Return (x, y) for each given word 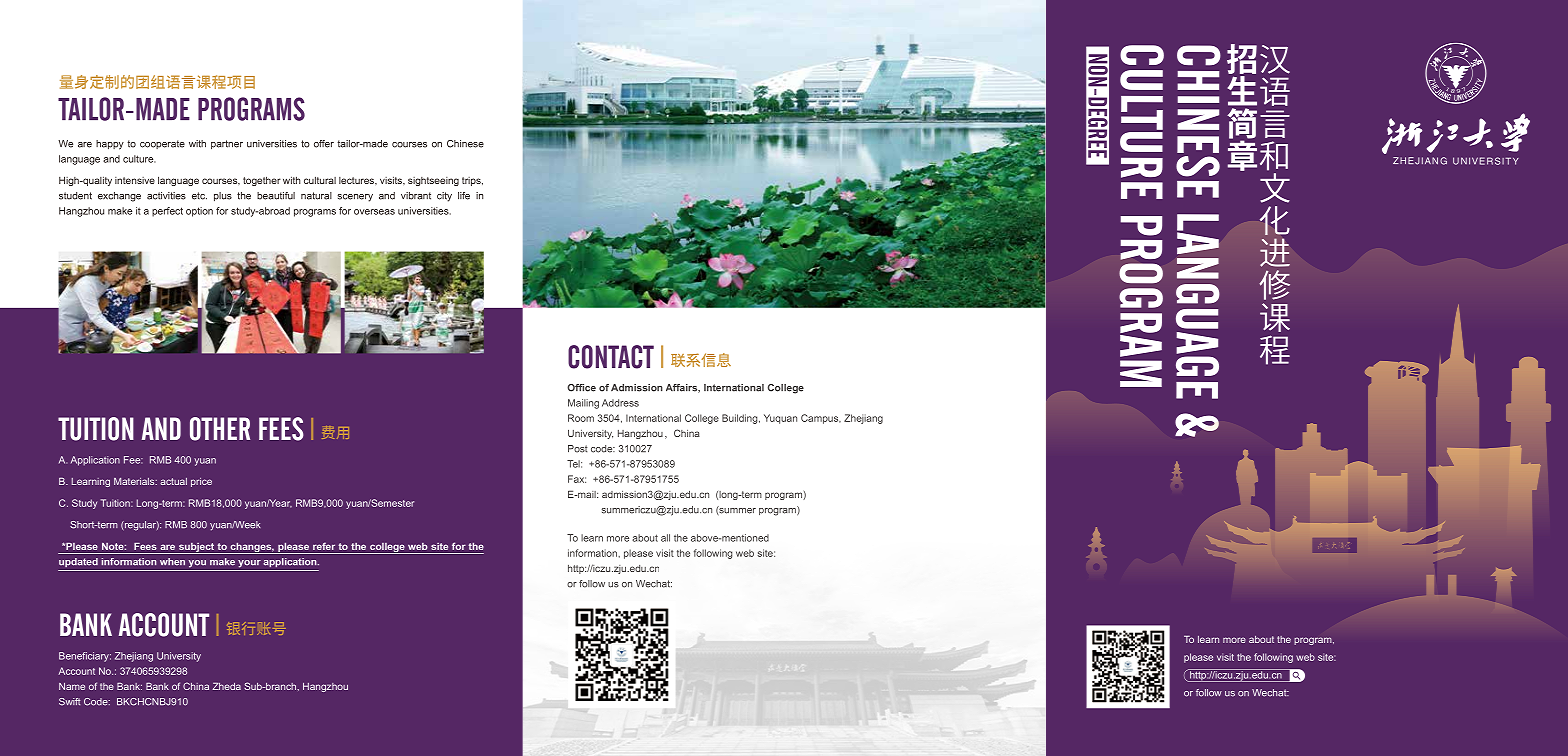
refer (324, 546)
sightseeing (433, 181)
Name (72, 686)
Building (741, 419)
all (665, 538)
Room (581, 418)
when (172, 562)
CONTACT (611, 357)
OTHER (220, 429)
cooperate (162, 144)
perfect (167, 212)
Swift (69, 702)
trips (472, 181)
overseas (374, 212)
